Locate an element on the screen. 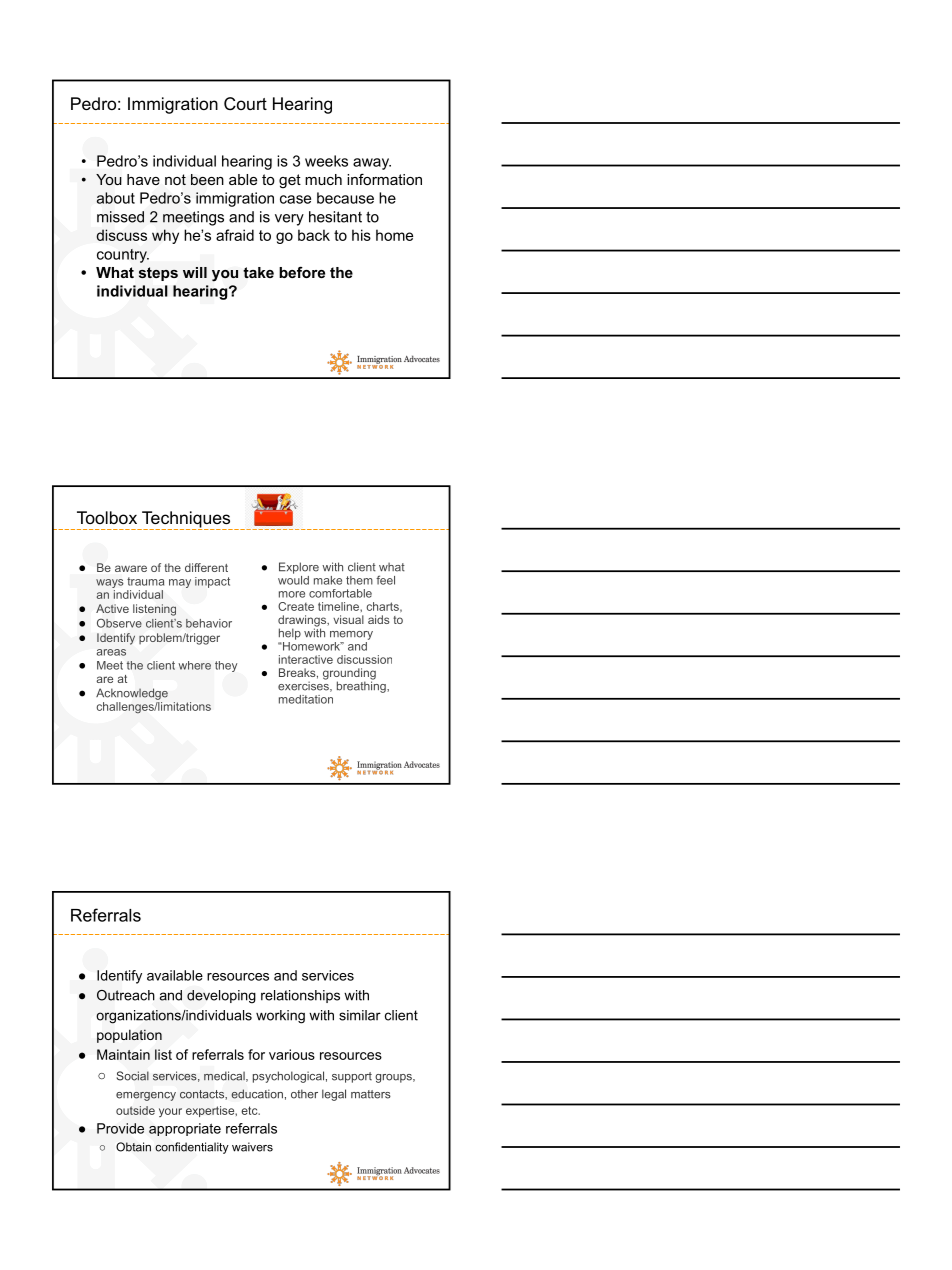 This screenshot has height=1270, width=952. education is located at coordinates (257, 1094).
